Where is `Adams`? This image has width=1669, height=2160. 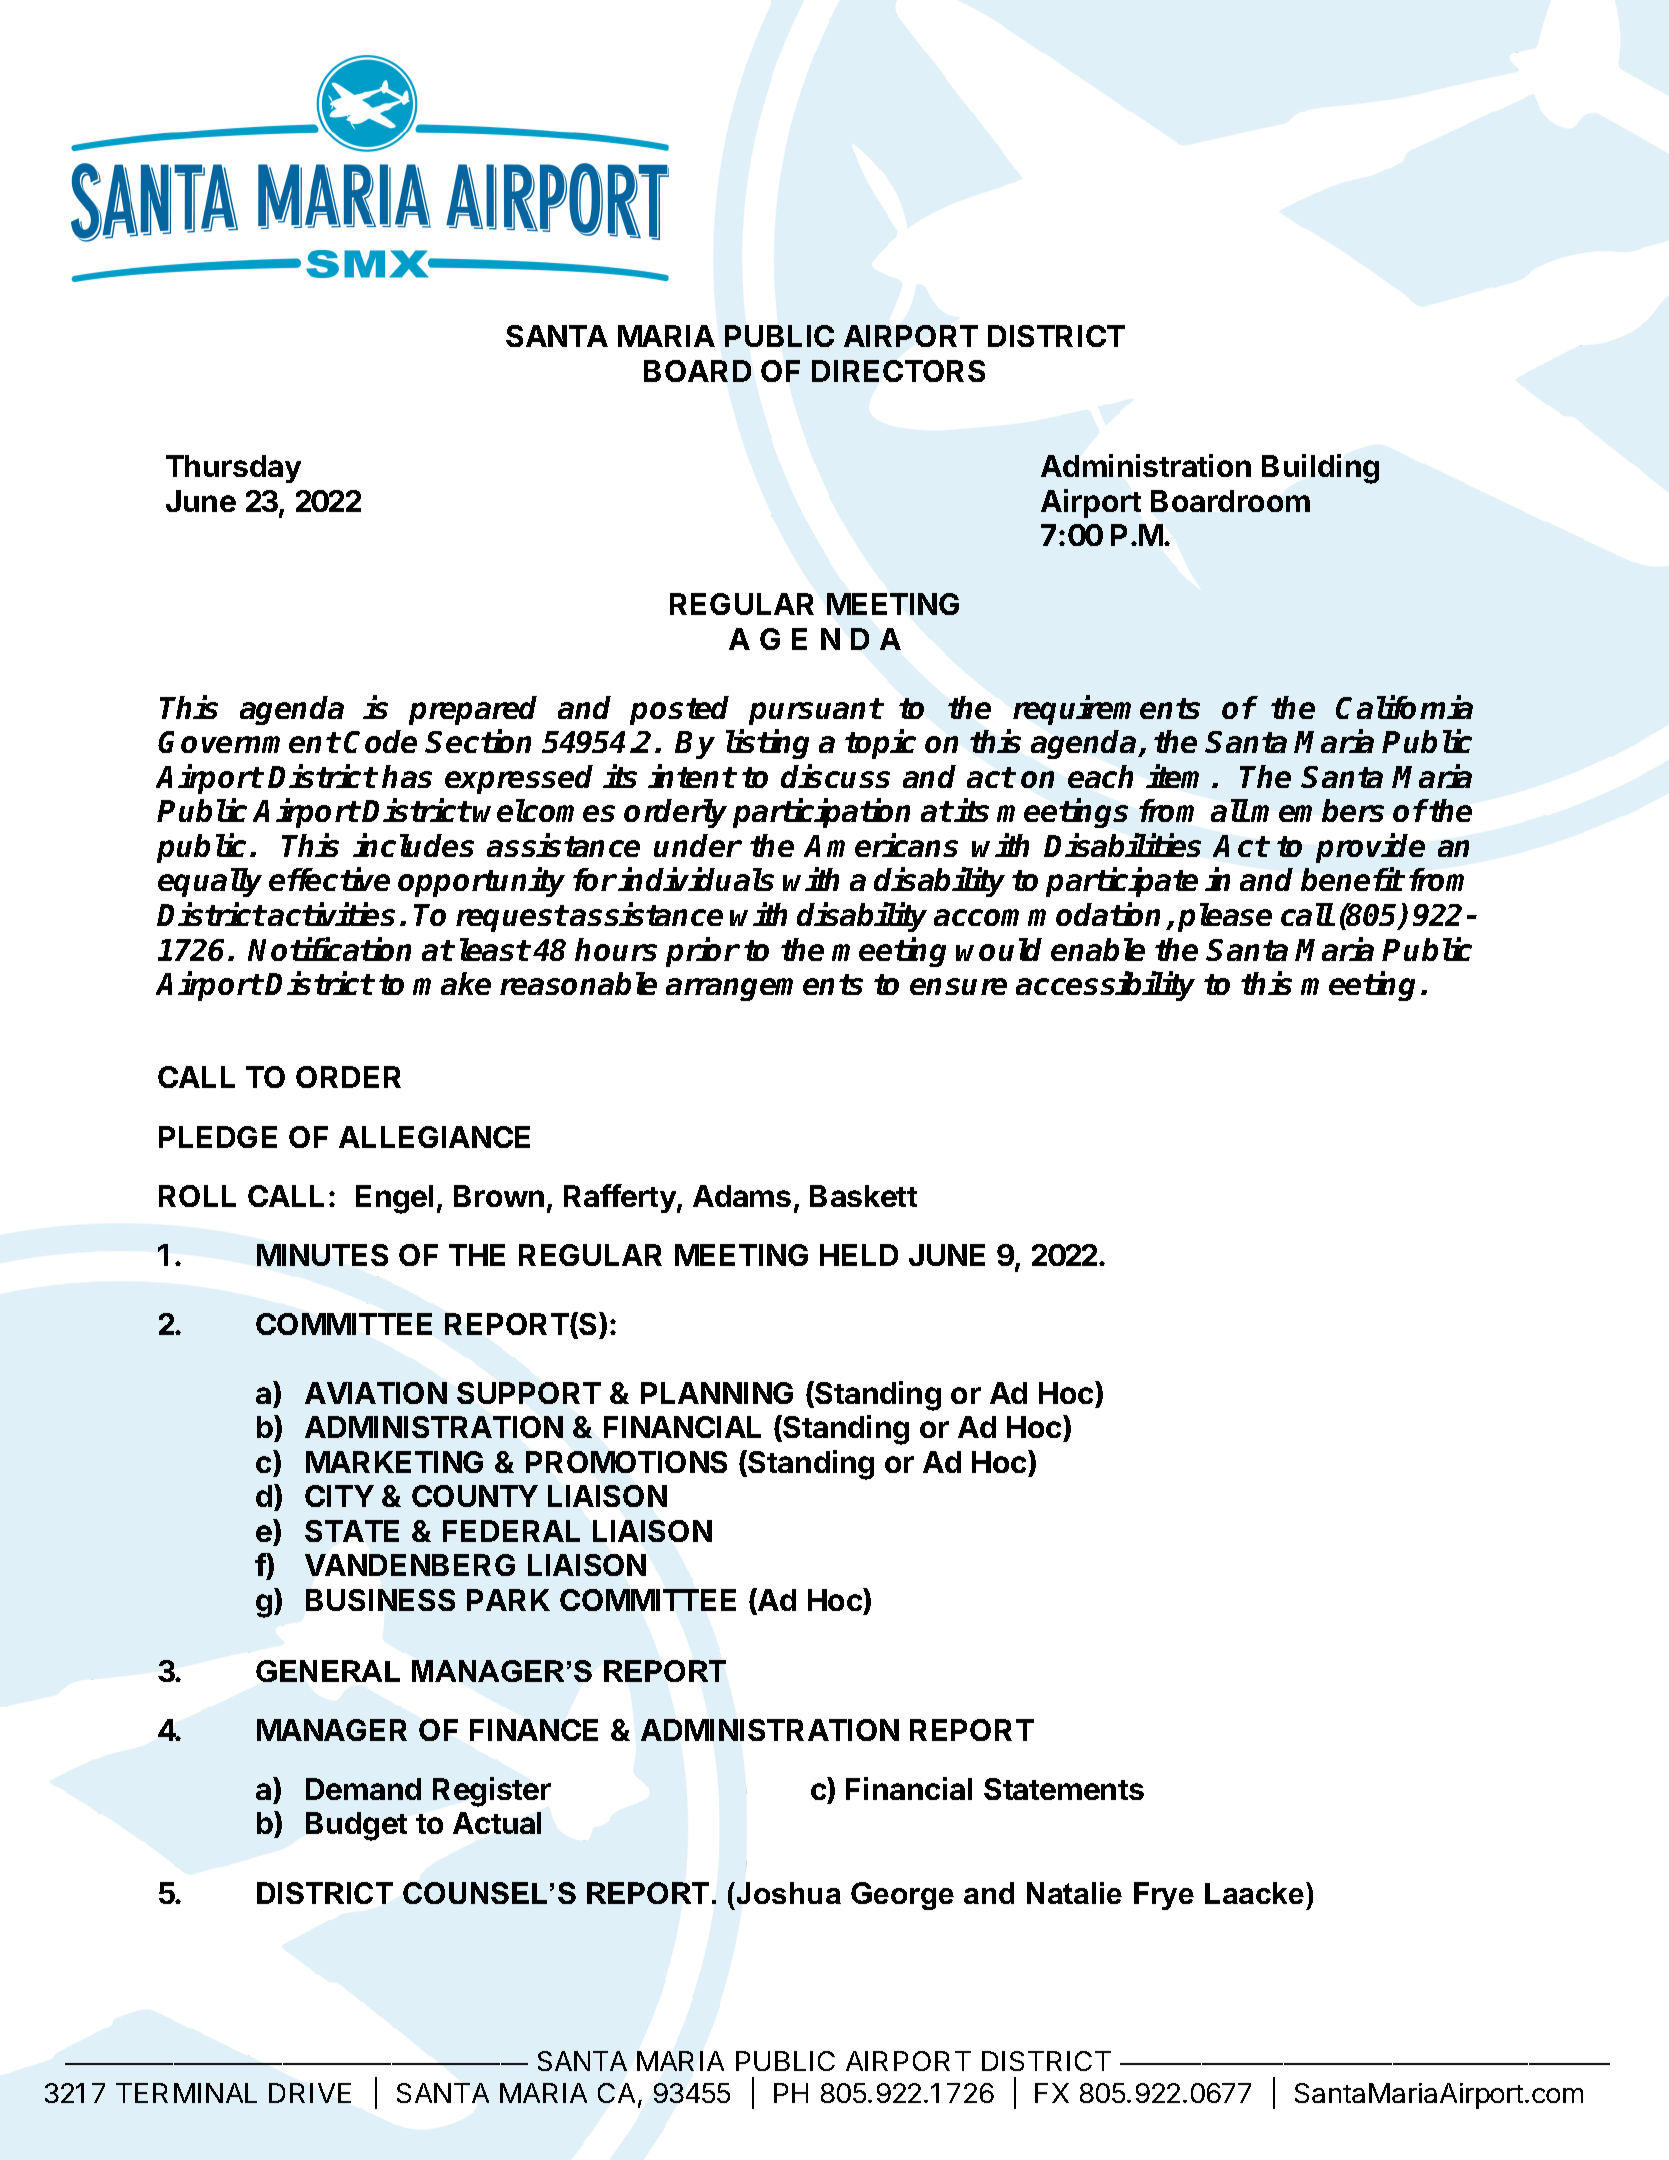 Adams is located at coordinates (742, 1196).
